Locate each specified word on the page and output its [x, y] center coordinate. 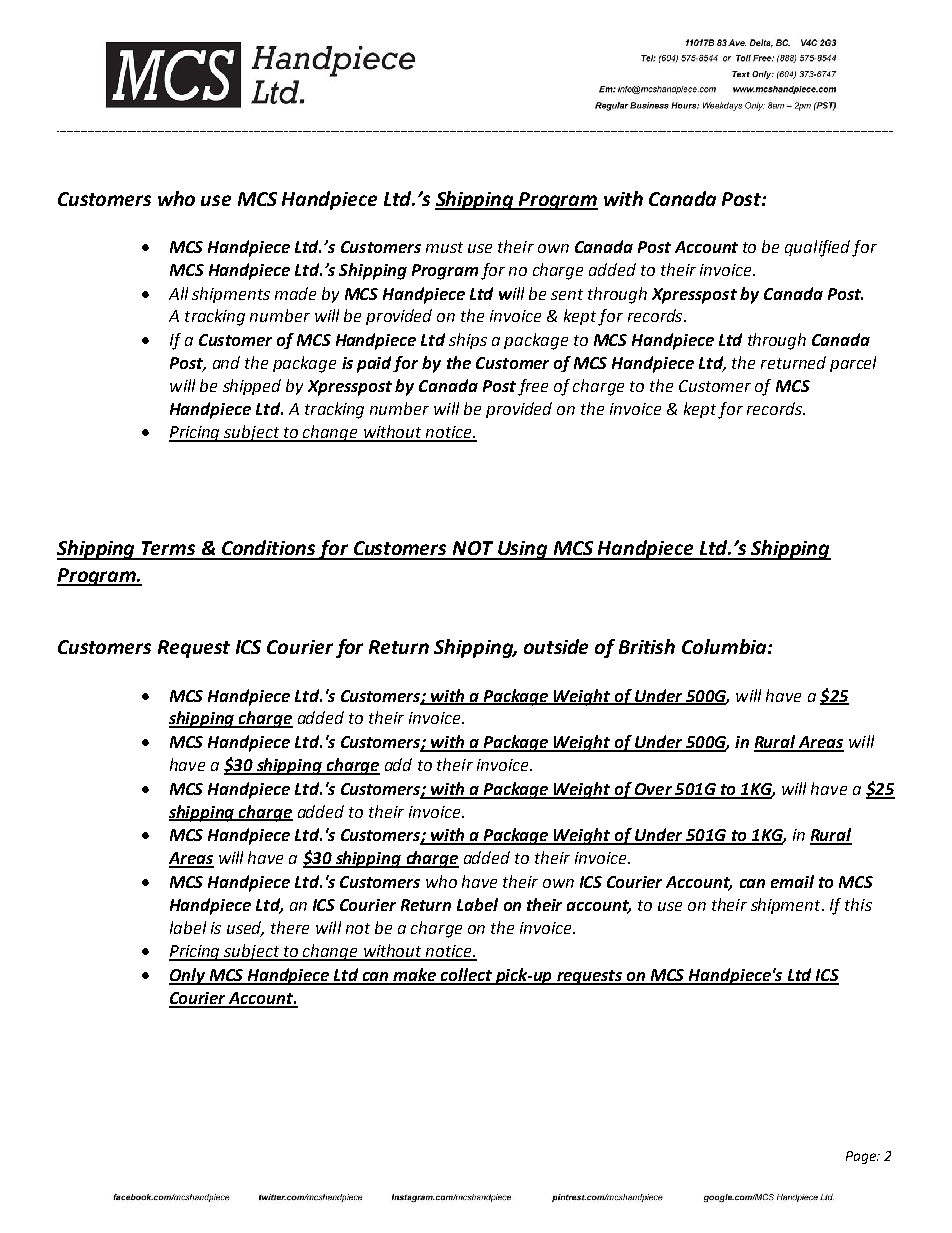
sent [567, 294]
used [245, 928]
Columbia [725, 646]
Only [188, 976]
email [792, 881]
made [295, 293]
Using [523, 550]
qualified [817, 248]
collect [467, 976]
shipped [252, 387]
